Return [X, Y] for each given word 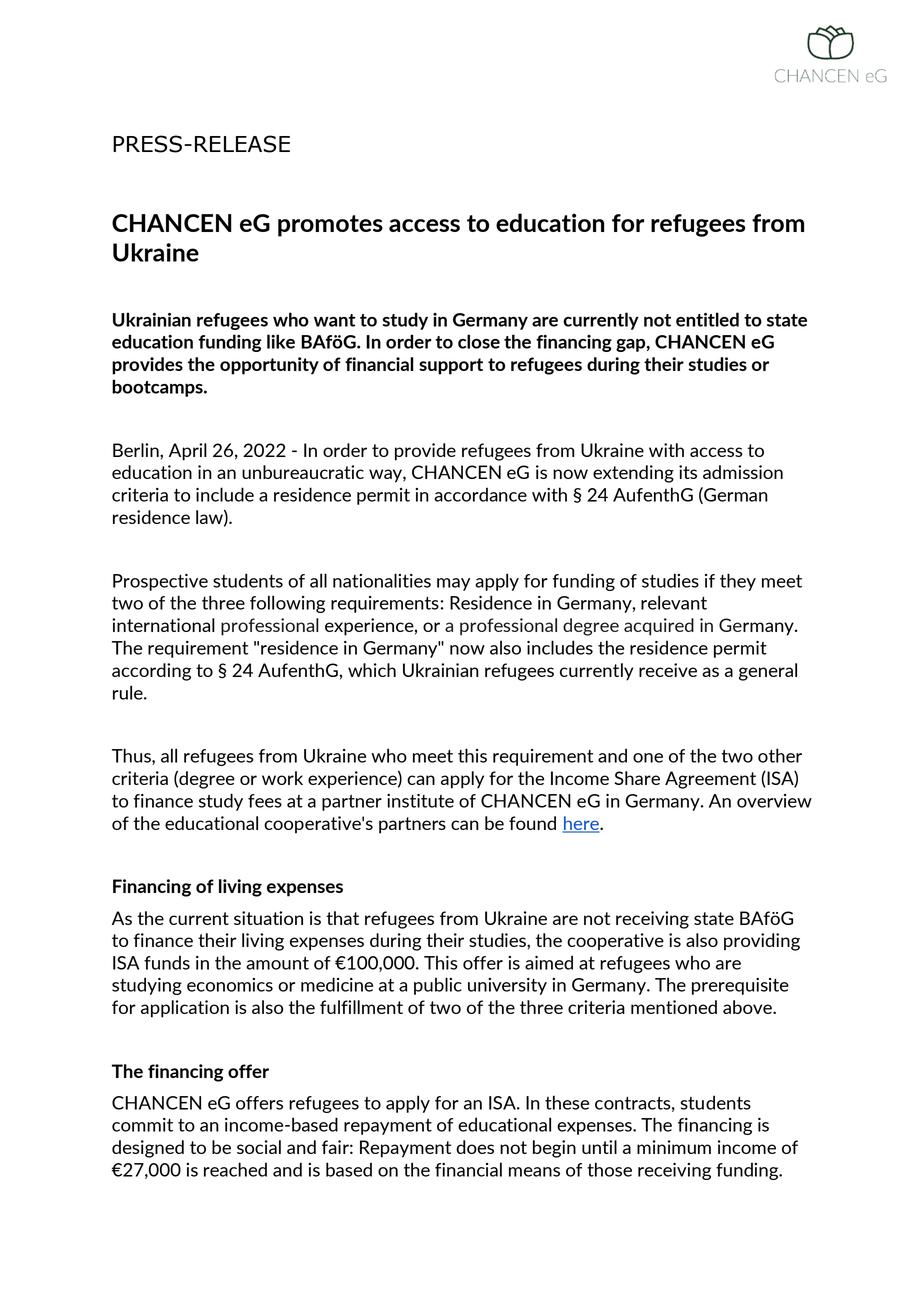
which [372, 670]
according [151, 672]
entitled [707, 319]
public [438, 986]
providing [762, 942]
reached [235, 1169]
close [479, 341]
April [188, 452]
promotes [330, 226]
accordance [480, 494]
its [688, 472]
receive [668, 670]
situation [268, 918]
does [475, 1147]
